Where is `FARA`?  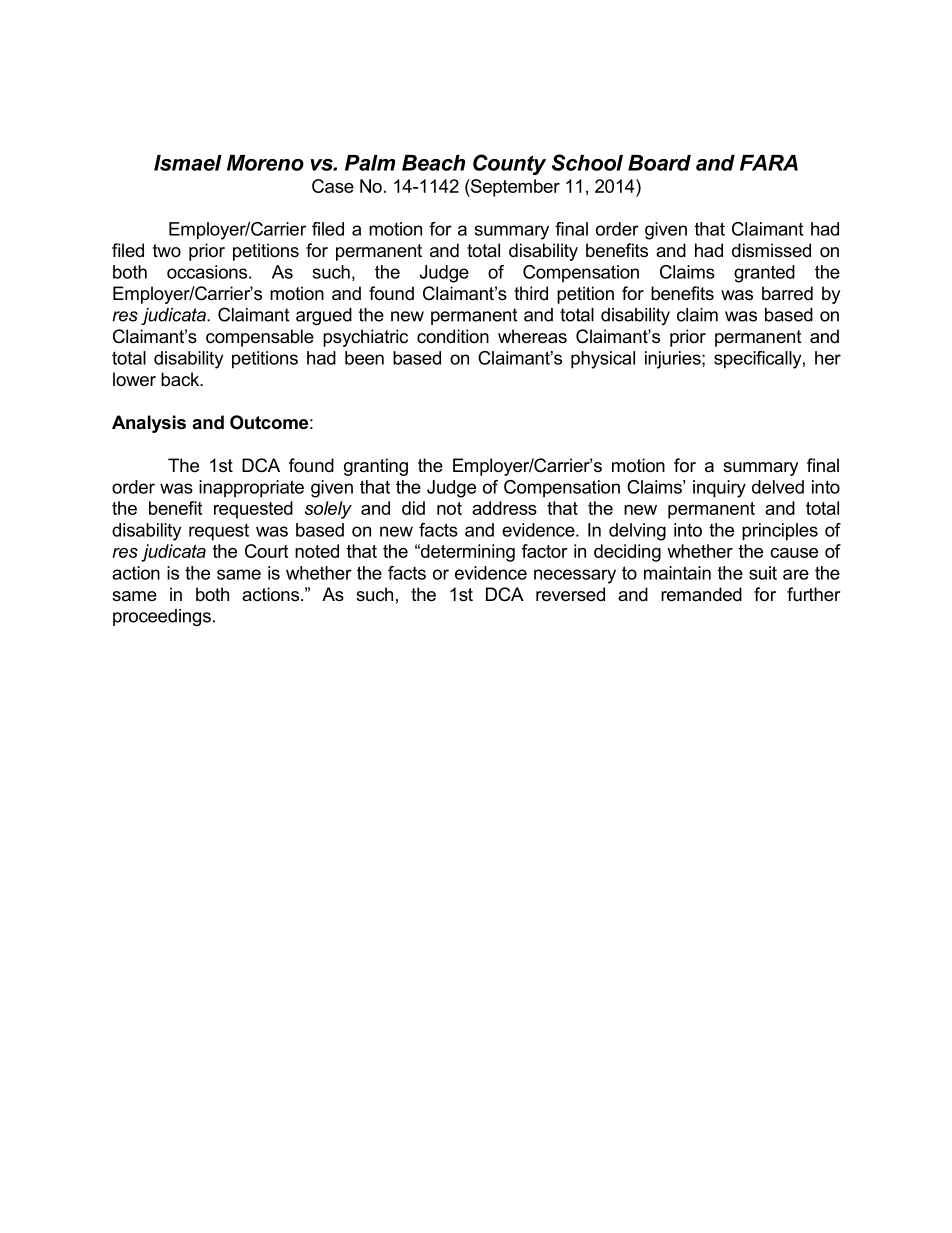 FARA is located at coordinates (769, 163).
